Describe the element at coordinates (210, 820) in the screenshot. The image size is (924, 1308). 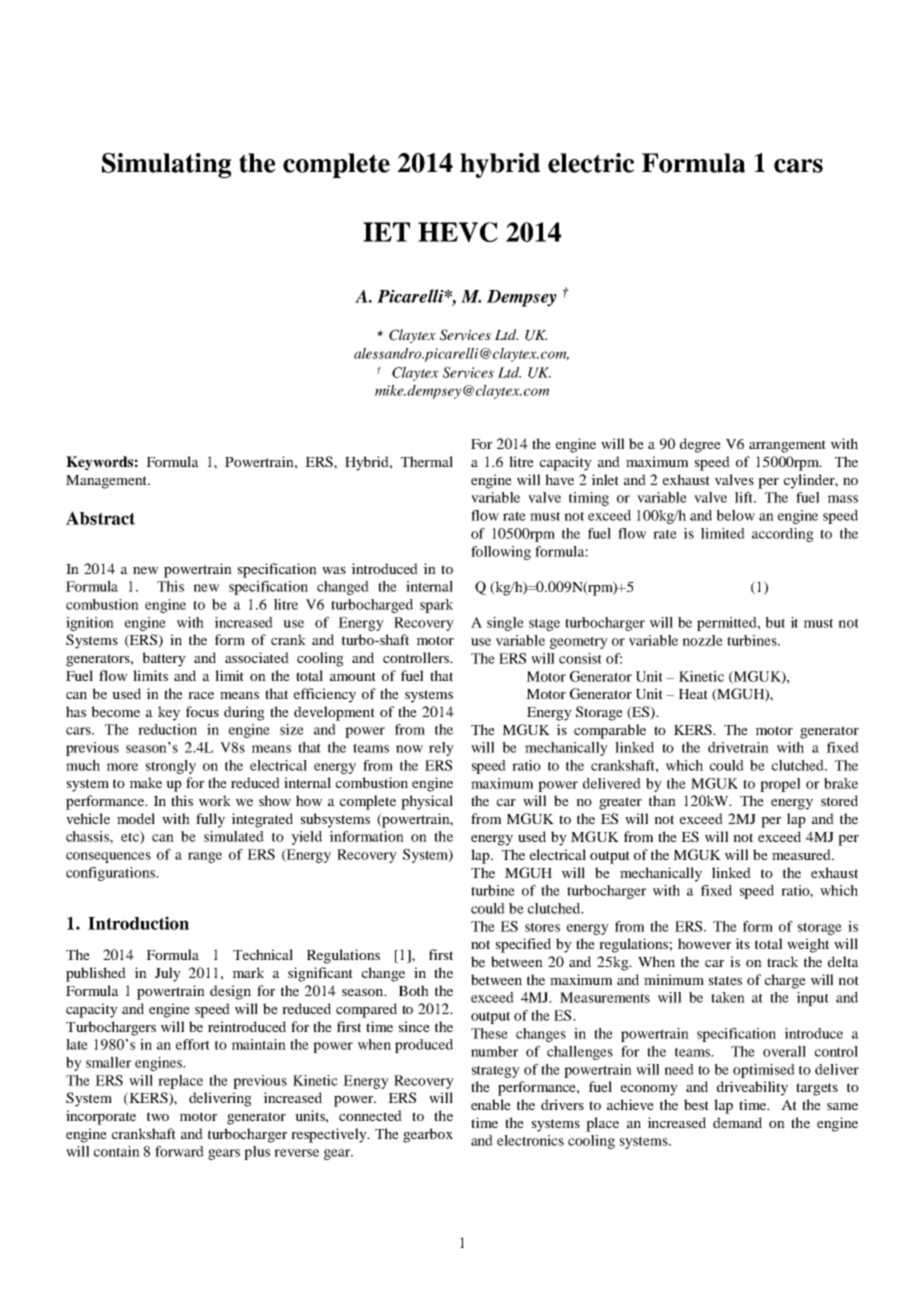
I see `fully` at that location.
